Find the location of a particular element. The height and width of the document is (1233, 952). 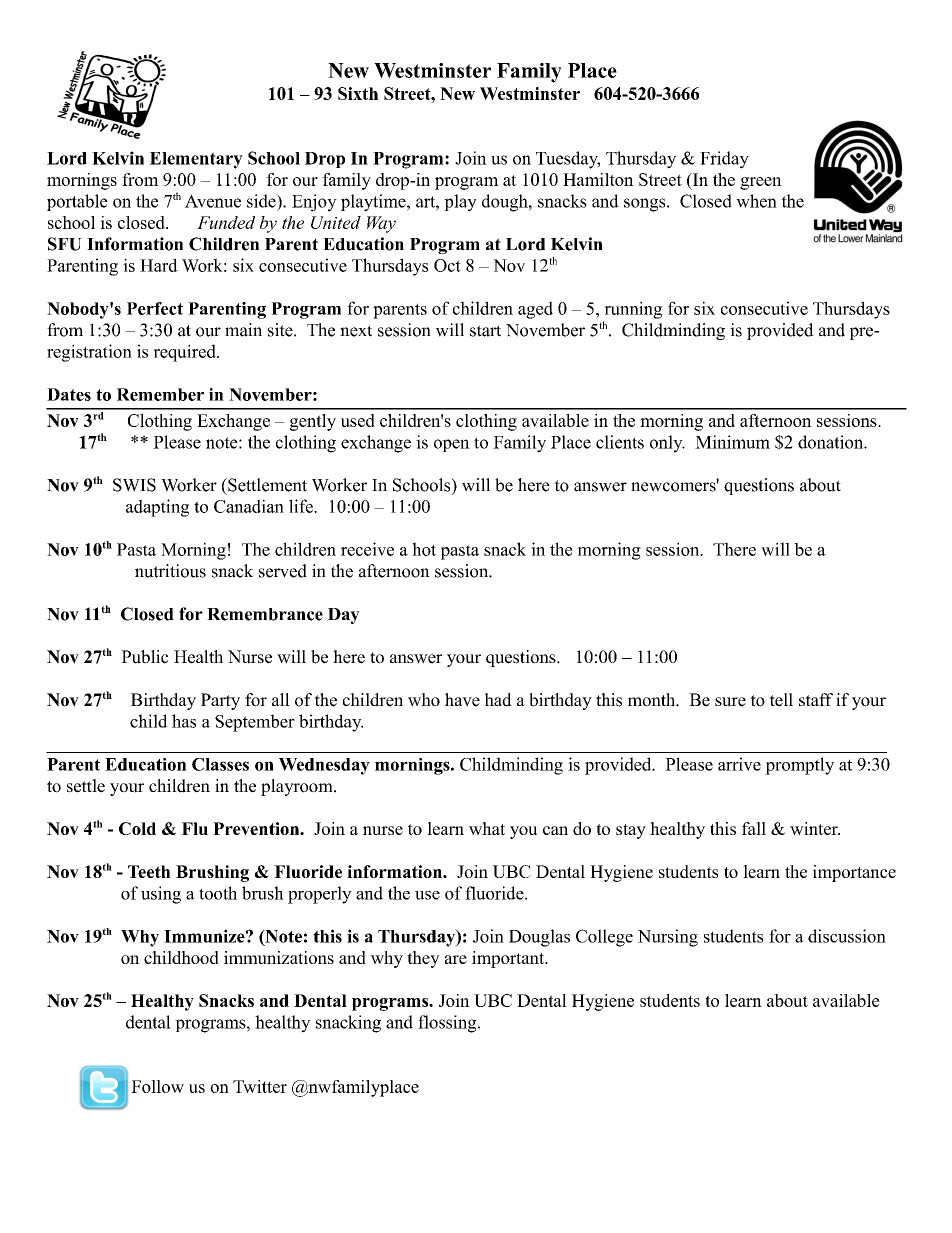

Follow is located at coordinates (157, 1086).
